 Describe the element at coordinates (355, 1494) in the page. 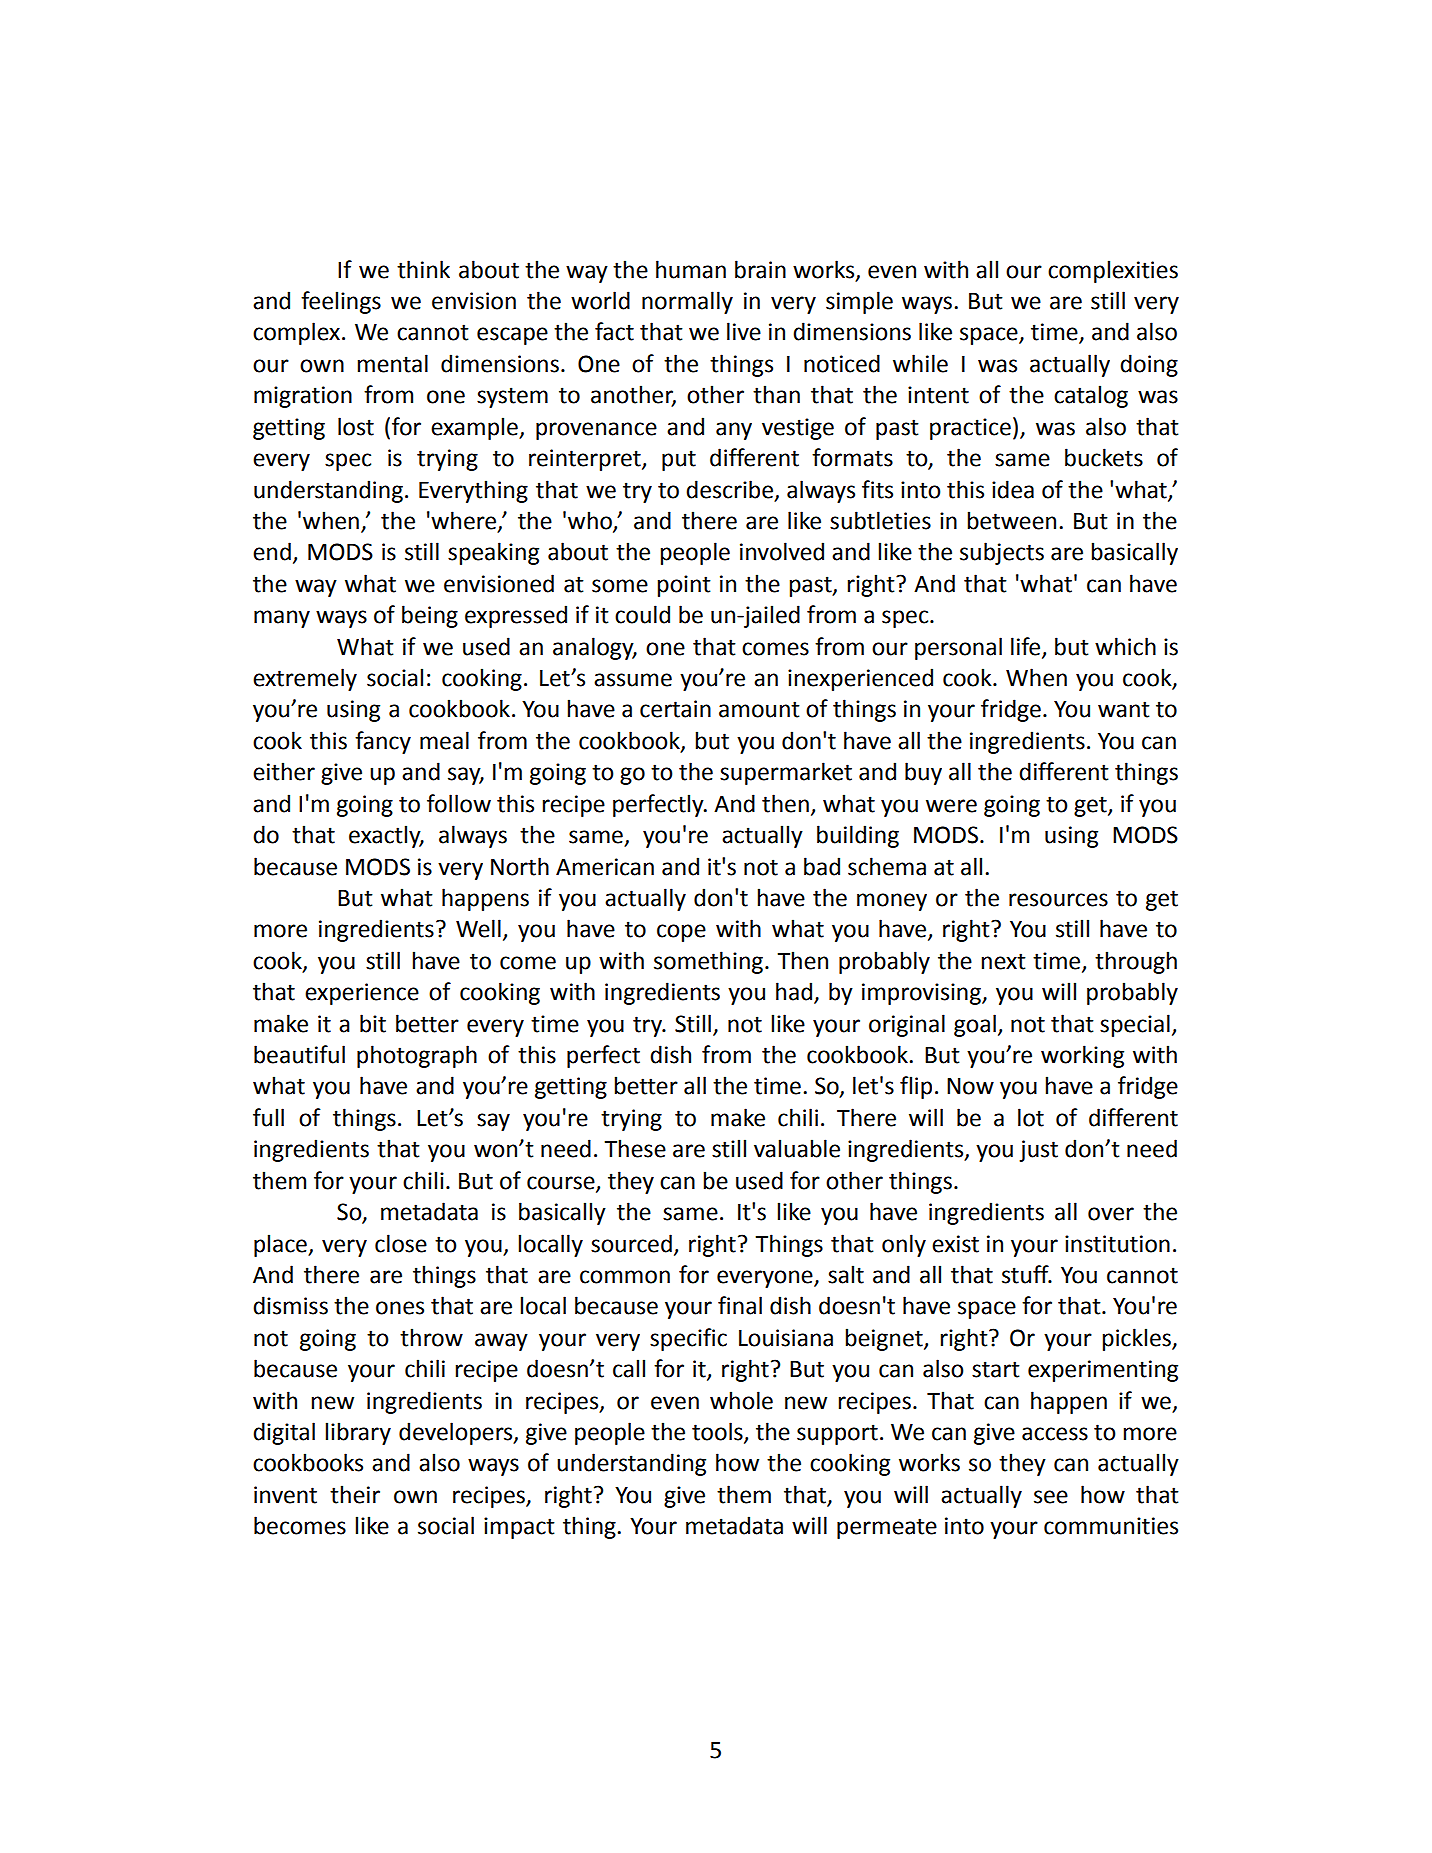

I see `their` at that location.
